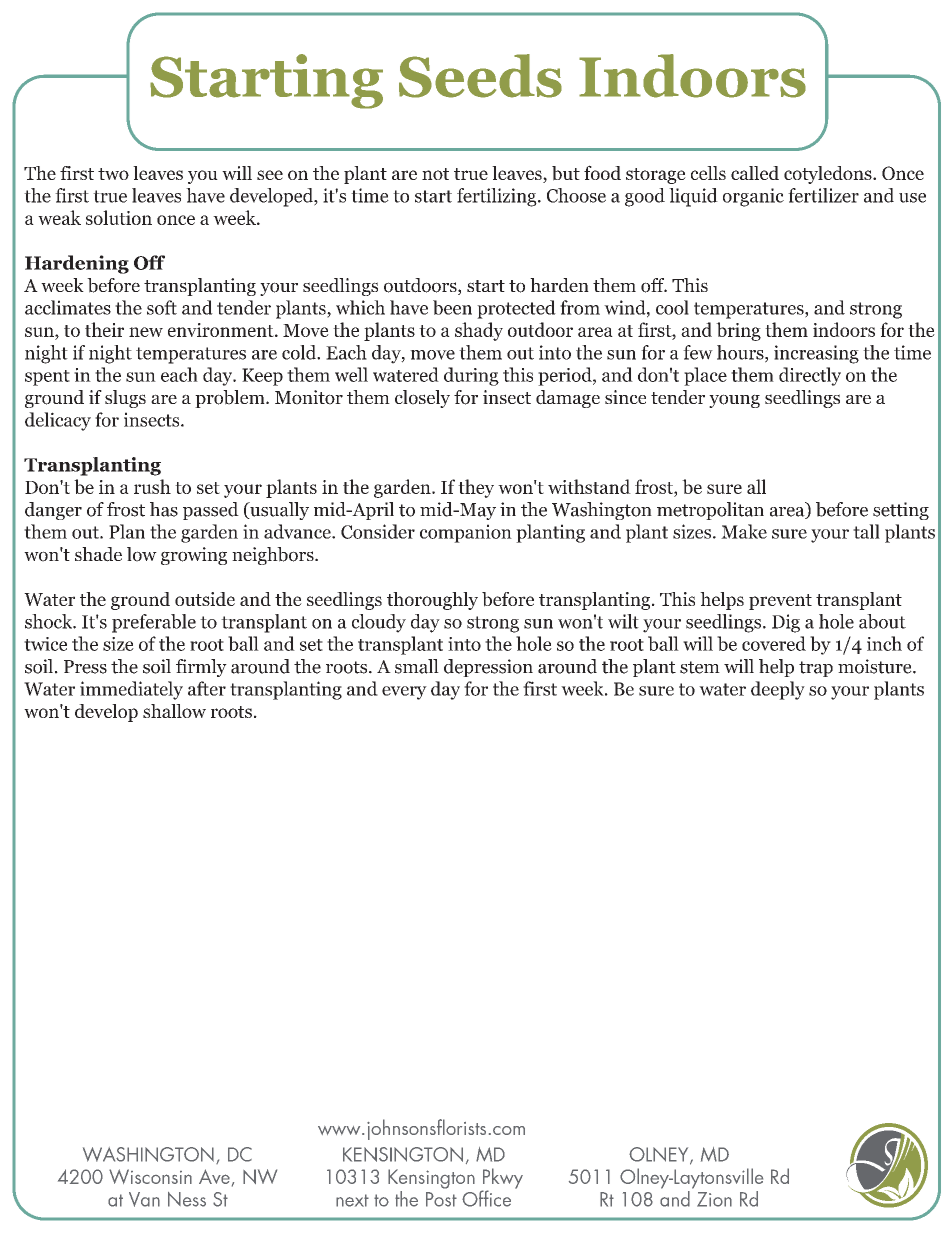  What do you see at coordinates (150, 1176) in the screenshot?
I see `Wisconsin` at bounding box center [150, 1176].
